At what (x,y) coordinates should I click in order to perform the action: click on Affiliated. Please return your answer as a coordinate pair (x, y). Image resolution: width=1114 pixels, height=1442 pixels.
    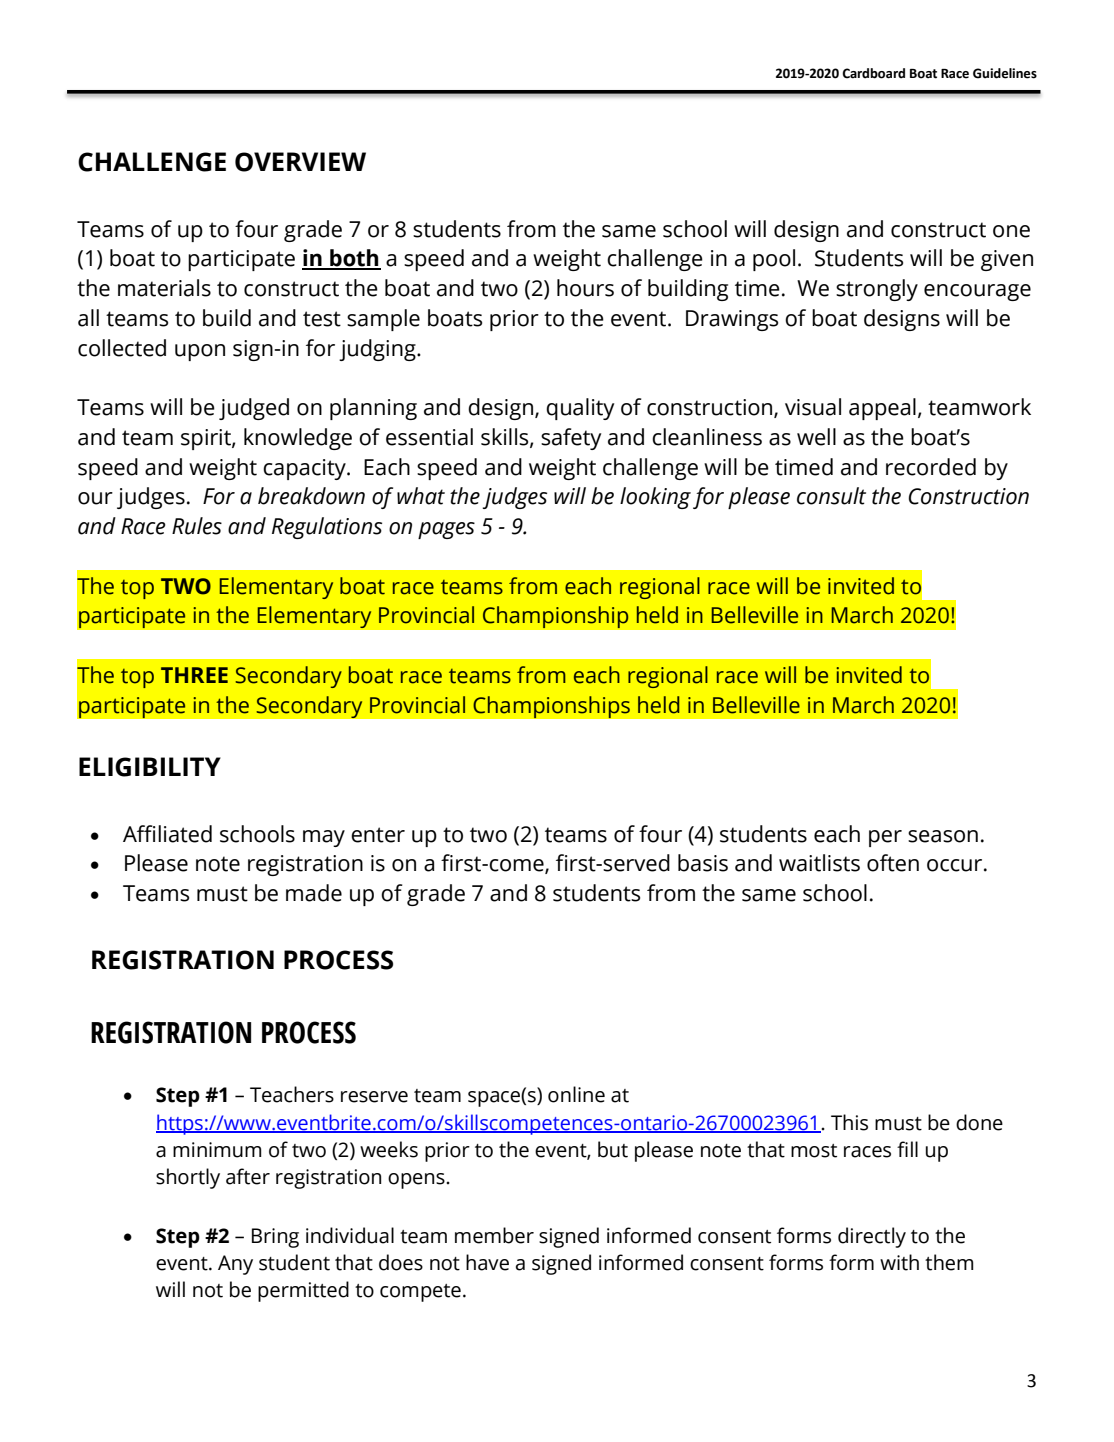
    Looking at the image, I should click on (167, 834).
